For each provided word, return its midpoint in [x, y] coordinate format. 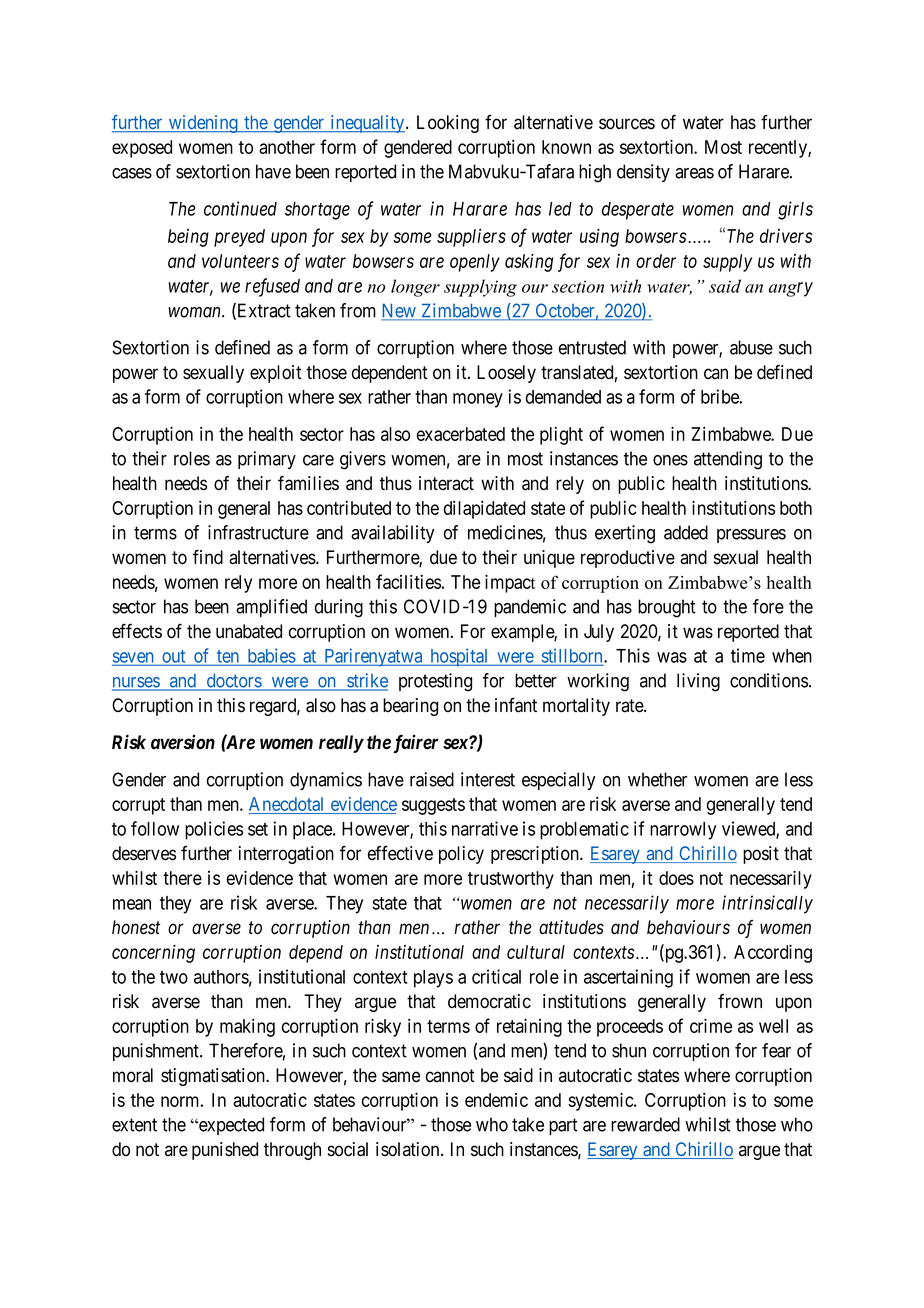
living [698, 682]
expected [230, 1126]
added [686, 532]
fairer [416, 743]
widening [203, 124]
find [208, 557]
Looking [448, 124]
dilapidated [484, 510]
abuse [751, 347]
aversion [183, 742]
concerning [153, 954]
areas [694, 173]
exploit [276, 374]
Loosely [506, 374]
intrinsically [767, 904]
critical [496, 976]
